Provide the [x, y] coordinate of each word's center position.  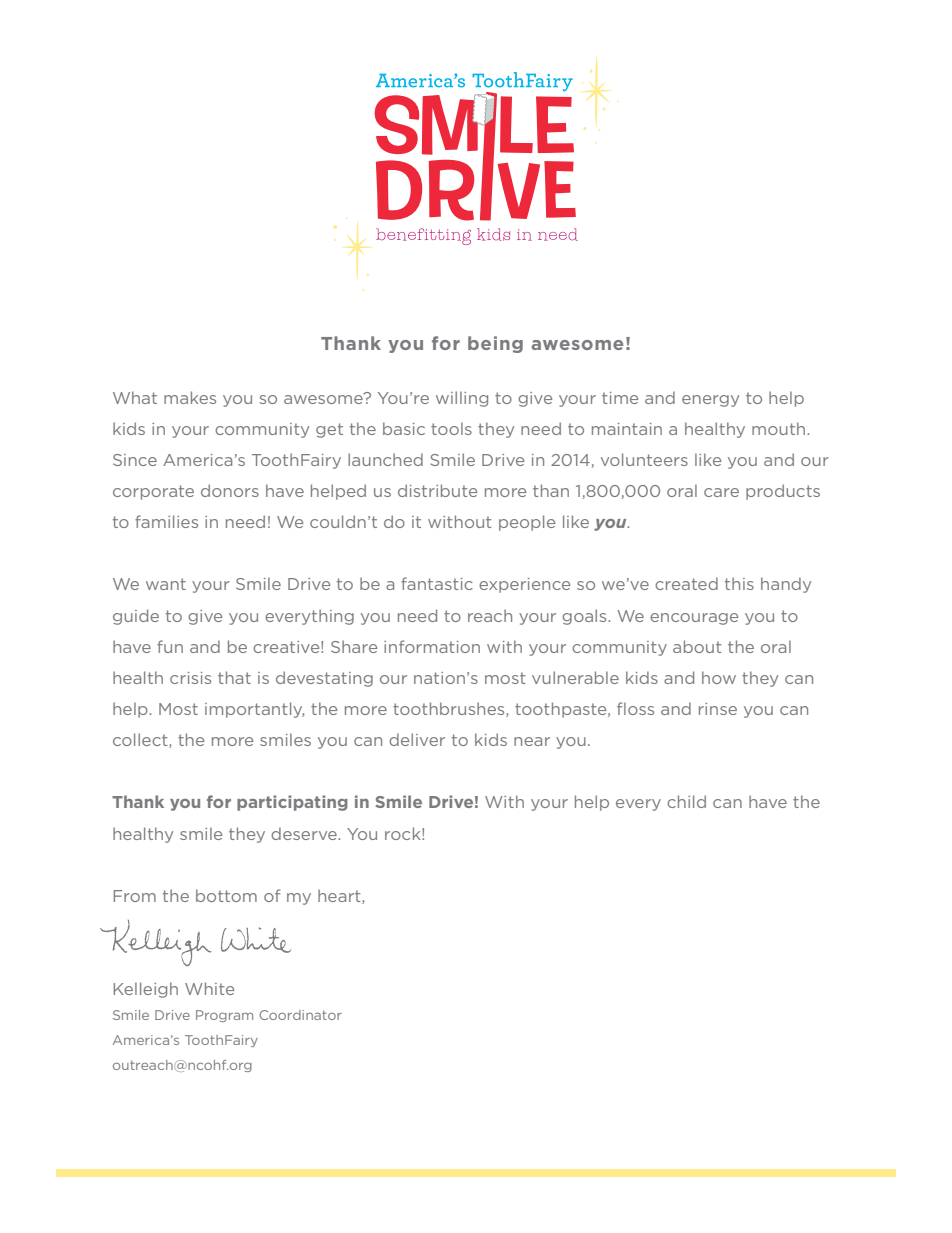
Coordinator [300, 1015]
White [209, 988]
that [234, 677]
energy [710, 401]
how [719, 677]
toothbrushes [450, 709]
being [495, 344]
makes [190, 397]
